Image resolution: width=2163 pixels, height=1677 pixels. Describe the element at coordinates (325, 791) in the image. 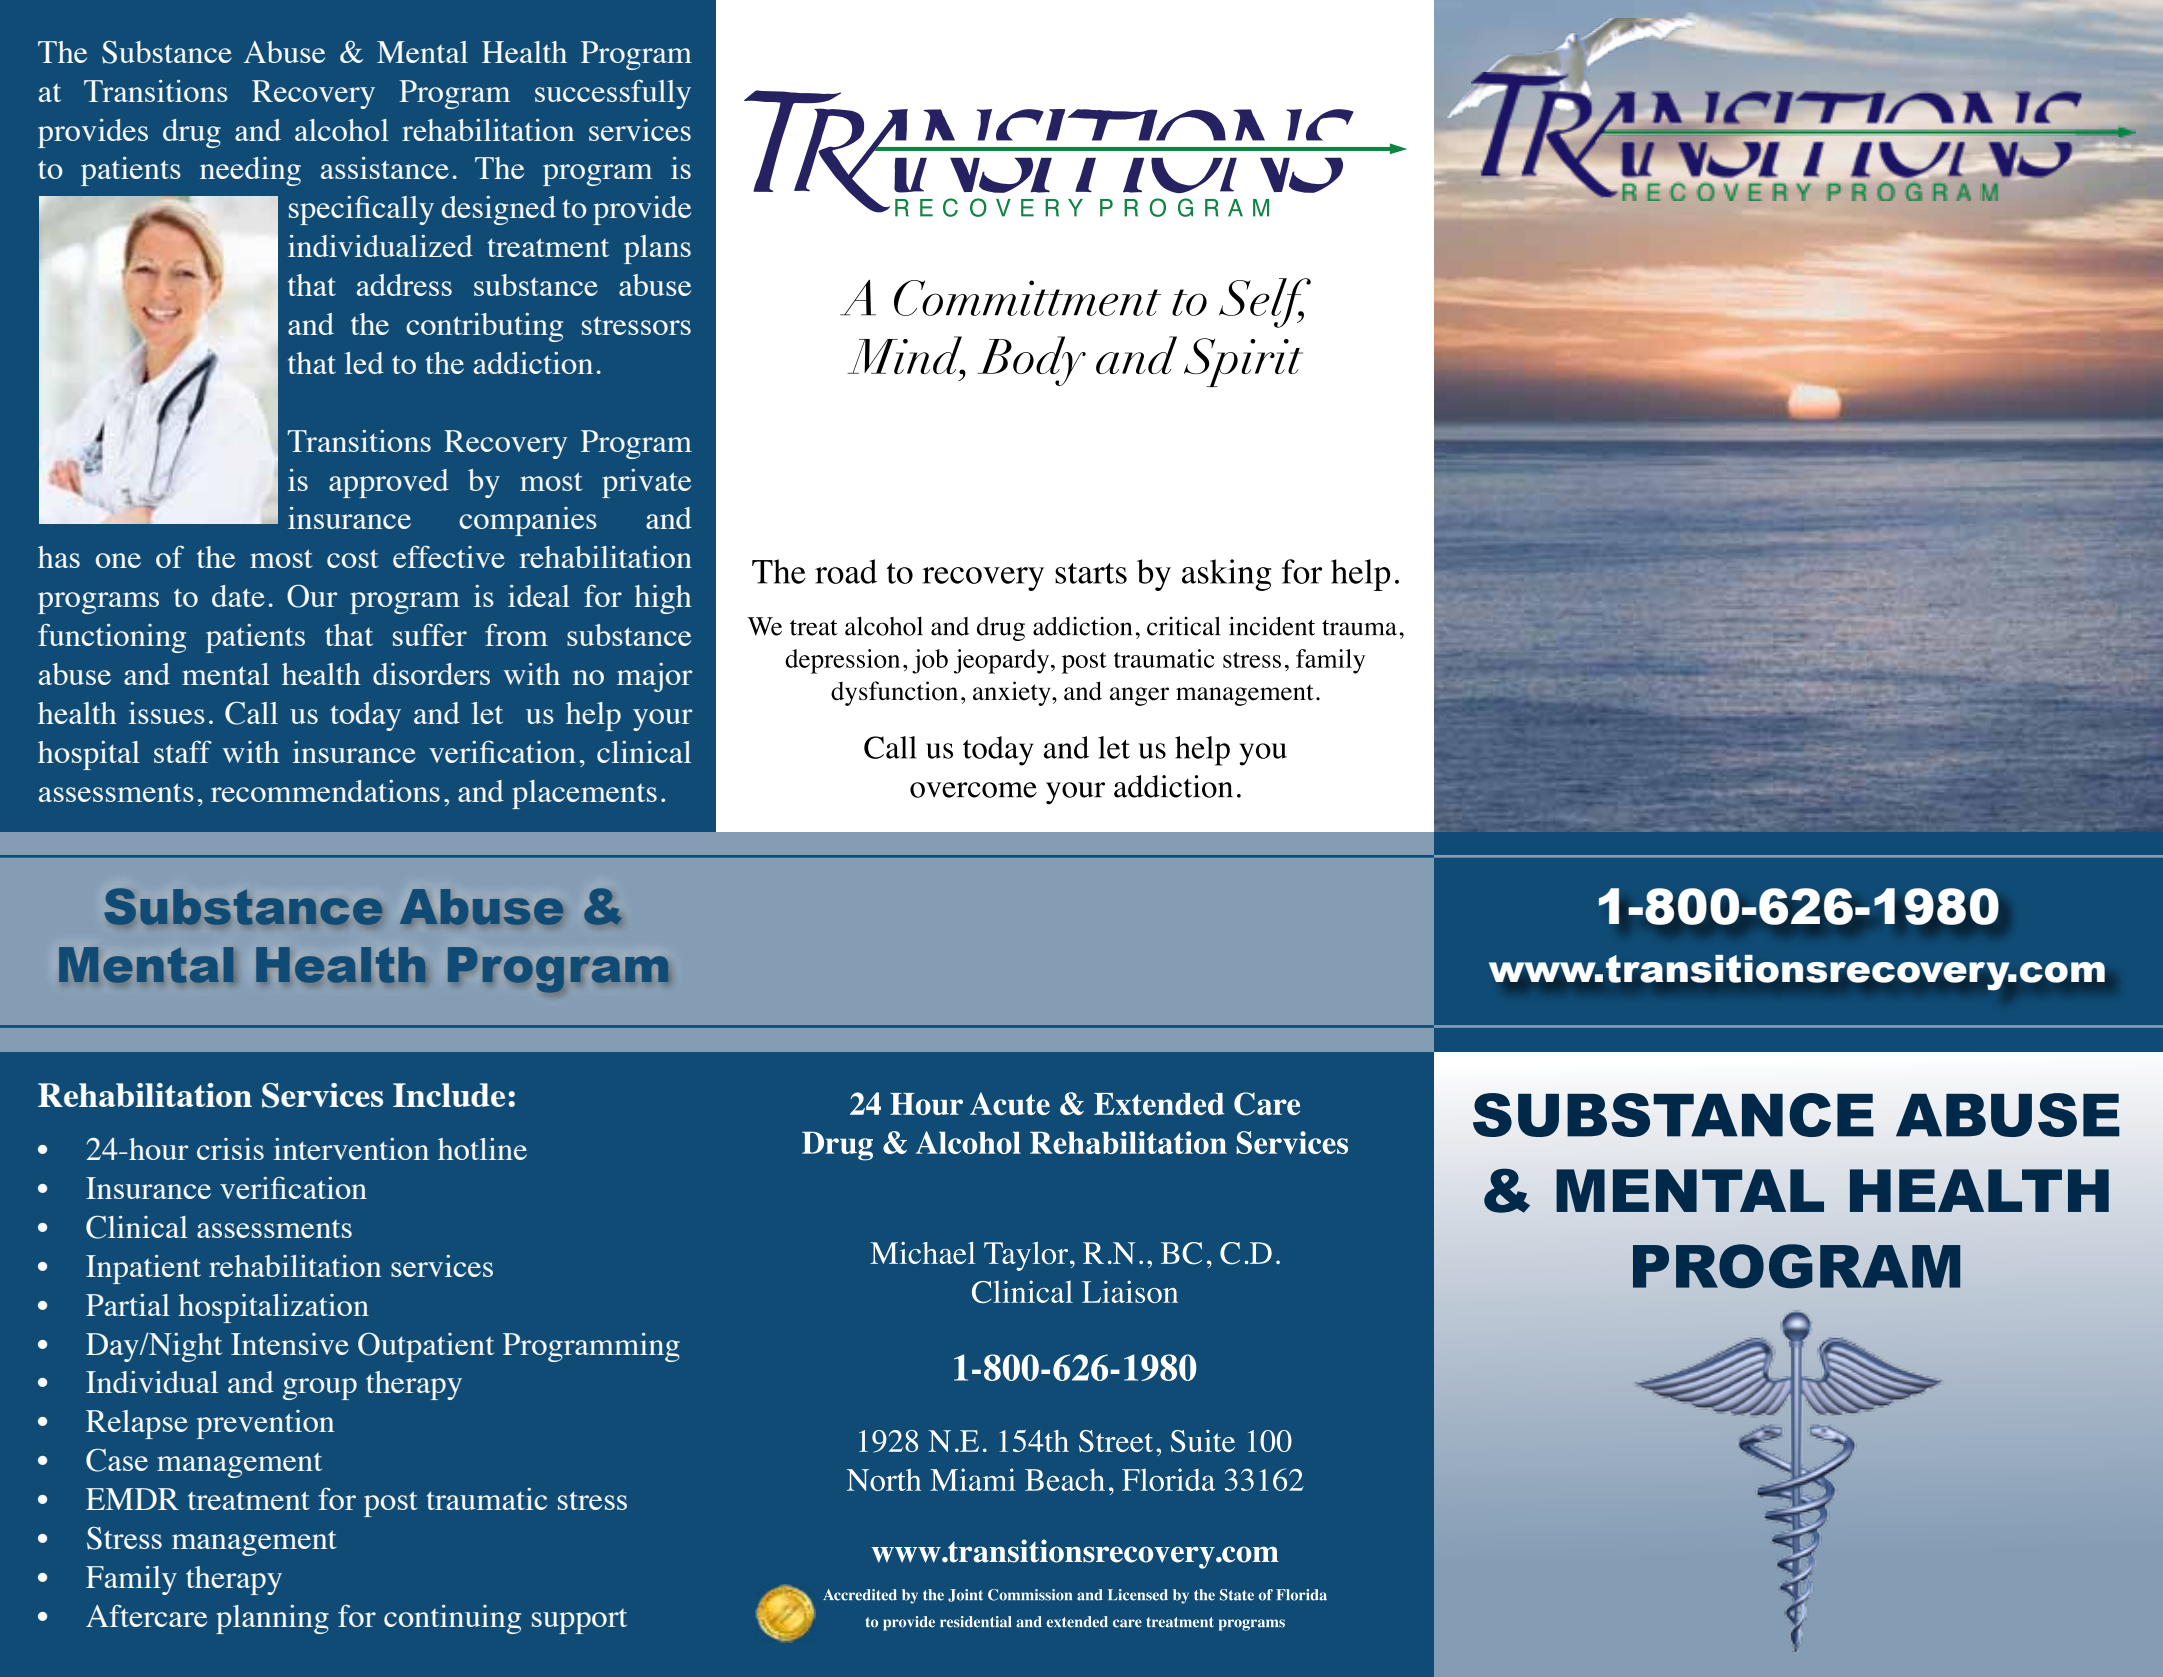

I see `recommendations` at that location.
